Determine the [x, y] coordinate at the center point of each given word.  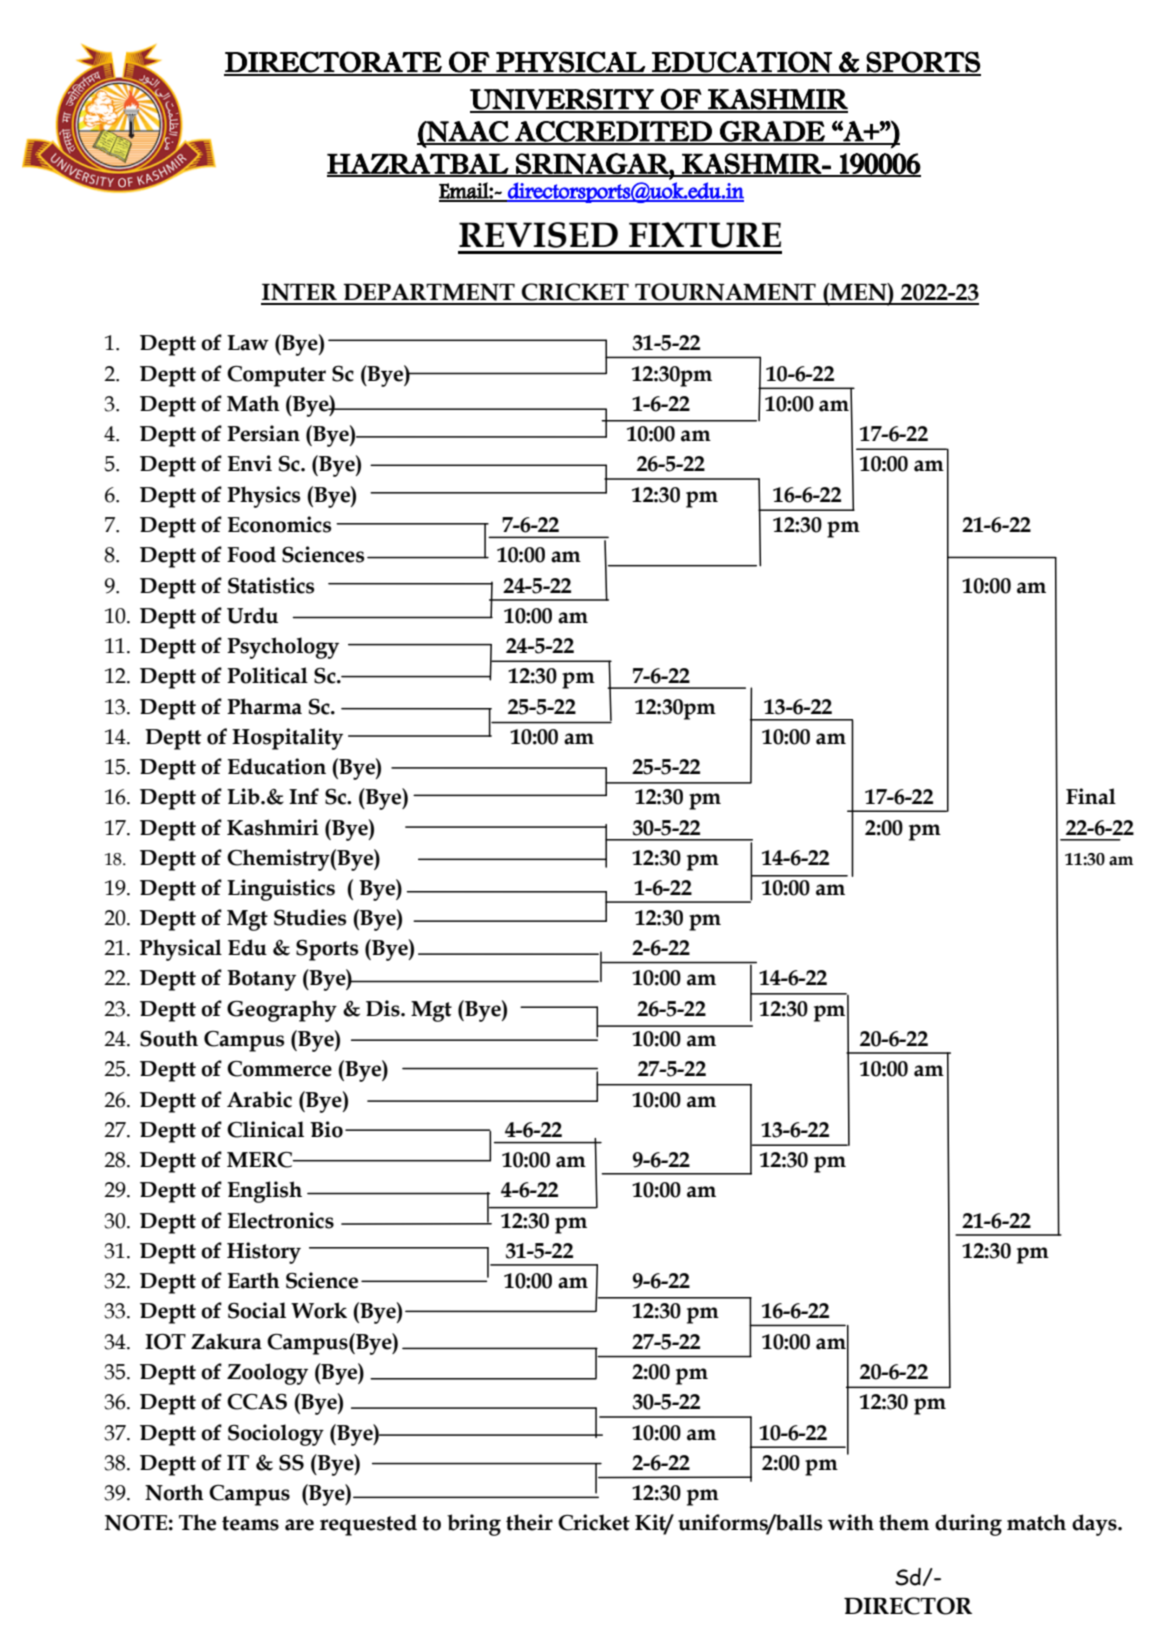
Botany [261, 980]
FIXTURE [705, 235]
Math [253, 403]
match [1036, 1522]
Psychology [283, 648]
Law [248, 343]
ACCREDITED [613, 132]
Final [1091, 796]
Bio [326, 1129]
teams [250, 1523]
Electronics [280, 1220]
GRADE [772, 132]
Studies [310, 917]
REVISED [538, 235]
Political [267, 675]
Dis [384, 1008]
